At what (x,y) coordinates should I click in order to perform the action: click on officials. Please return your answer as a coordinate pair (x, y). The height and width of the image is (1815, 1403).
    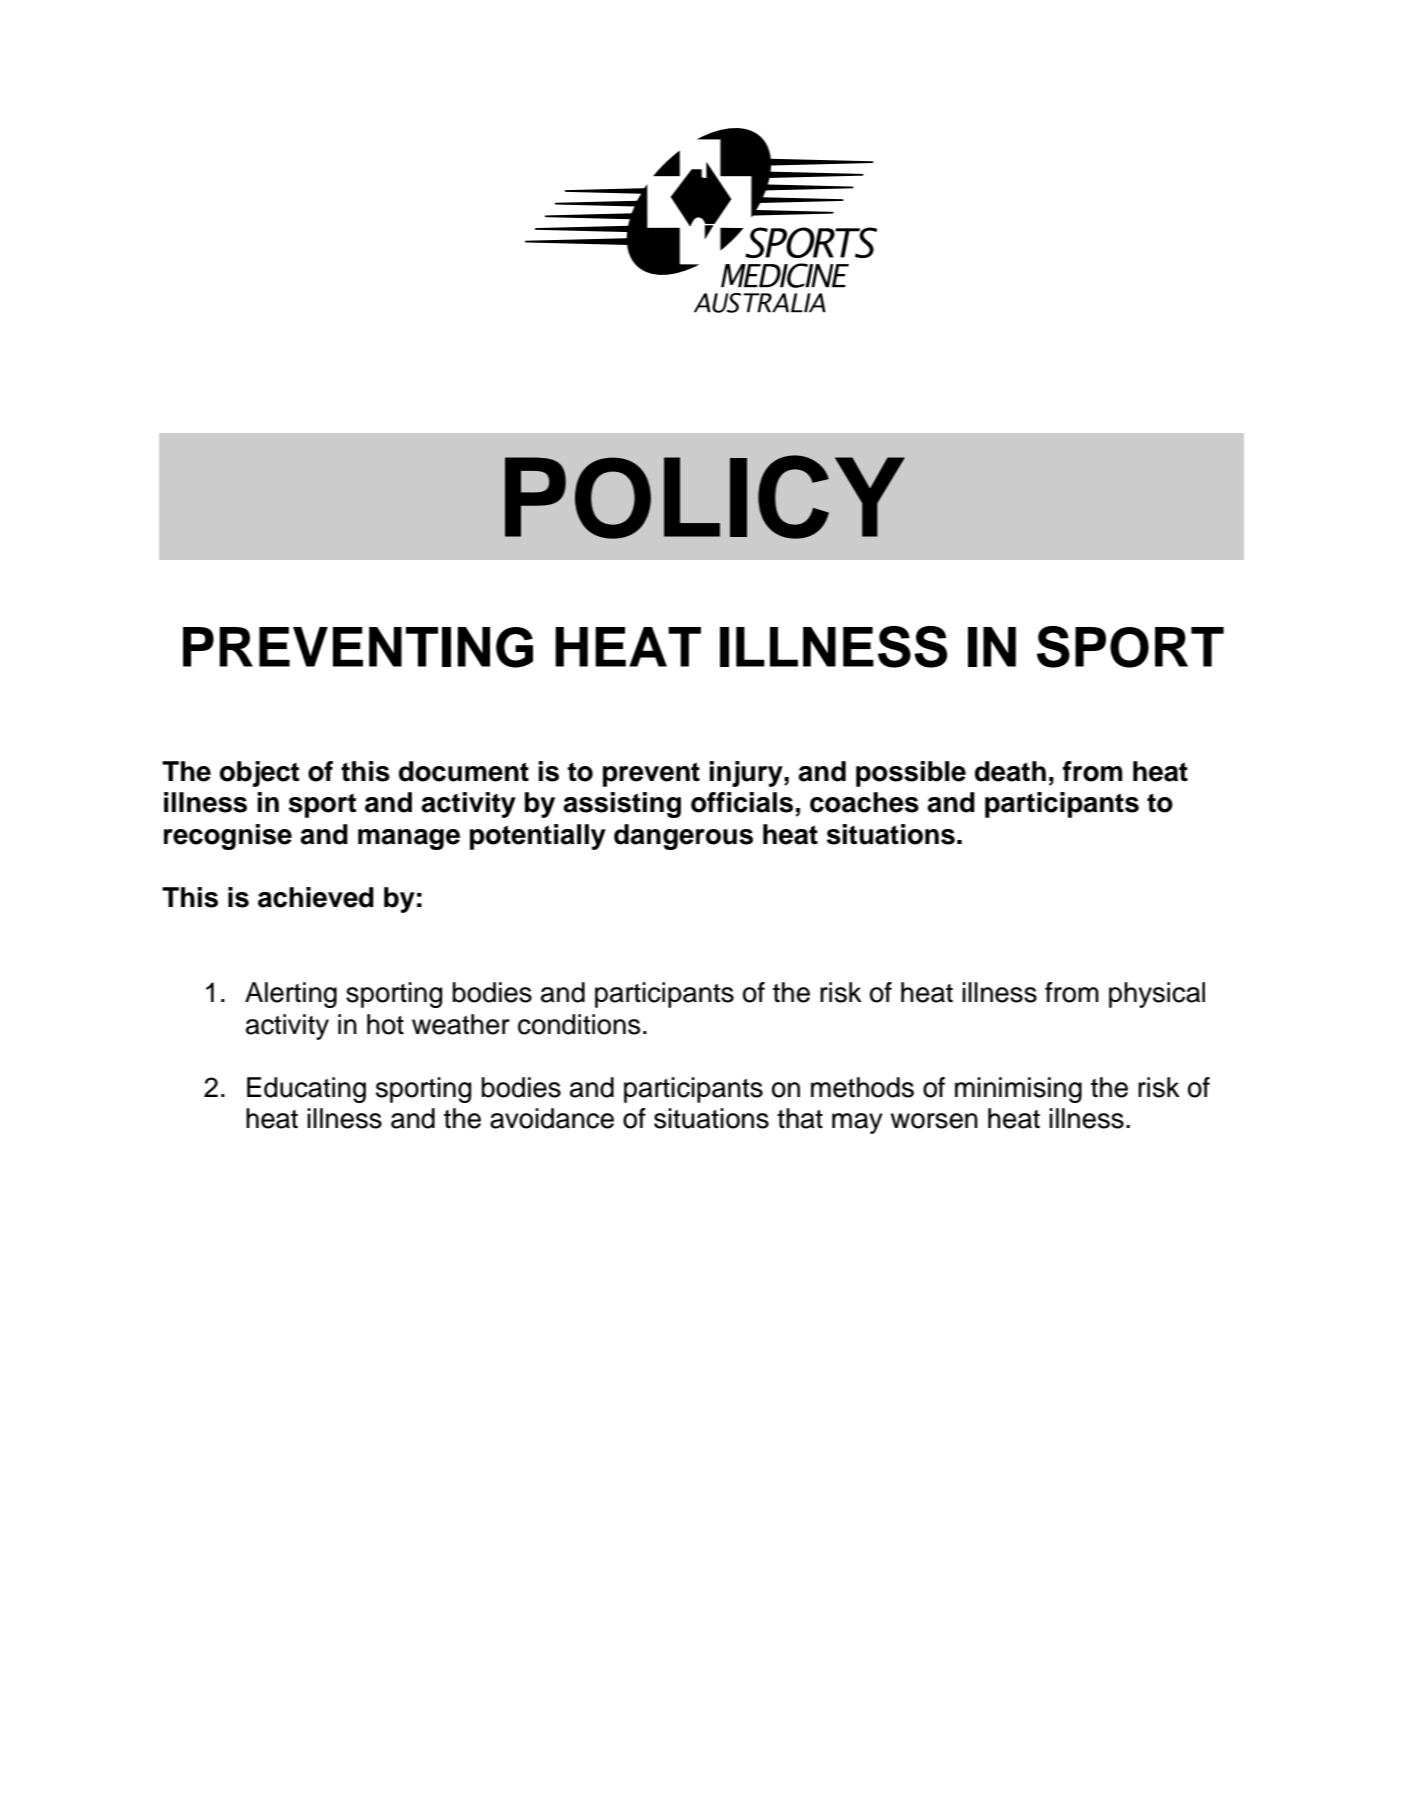
    Looking at the image, I should click on (742, 802).
